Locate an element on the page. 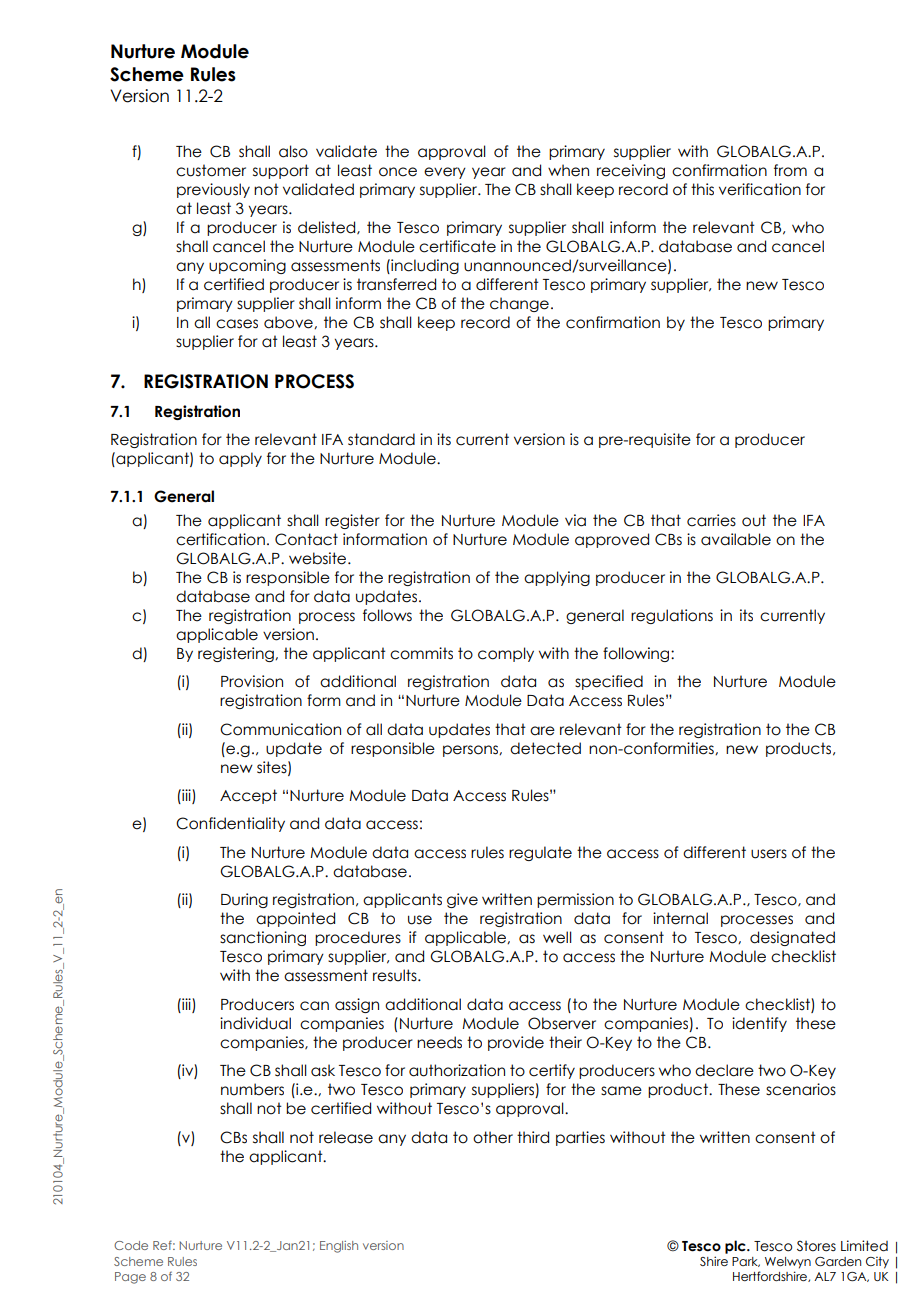 This document has height=1307, width=924. Provision is located at coordinates (252, 681).
